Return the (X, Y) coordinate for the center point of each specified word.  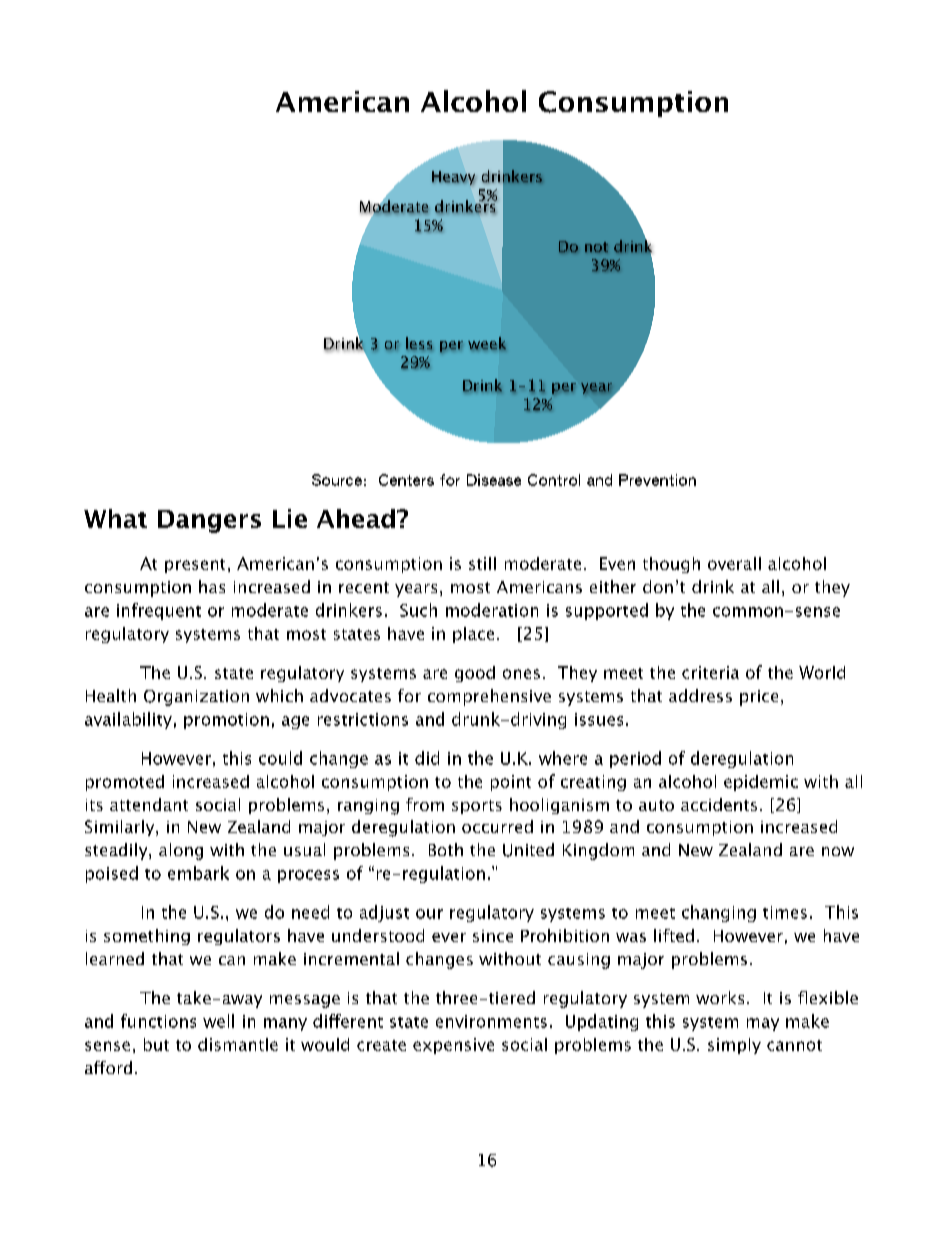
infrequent (159, 611)
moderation (492, 610)
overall (734, 563)
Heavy (453, 178)
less (419, 343)
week (487, 343)
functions (158, 1021)
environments (491, 1021)
